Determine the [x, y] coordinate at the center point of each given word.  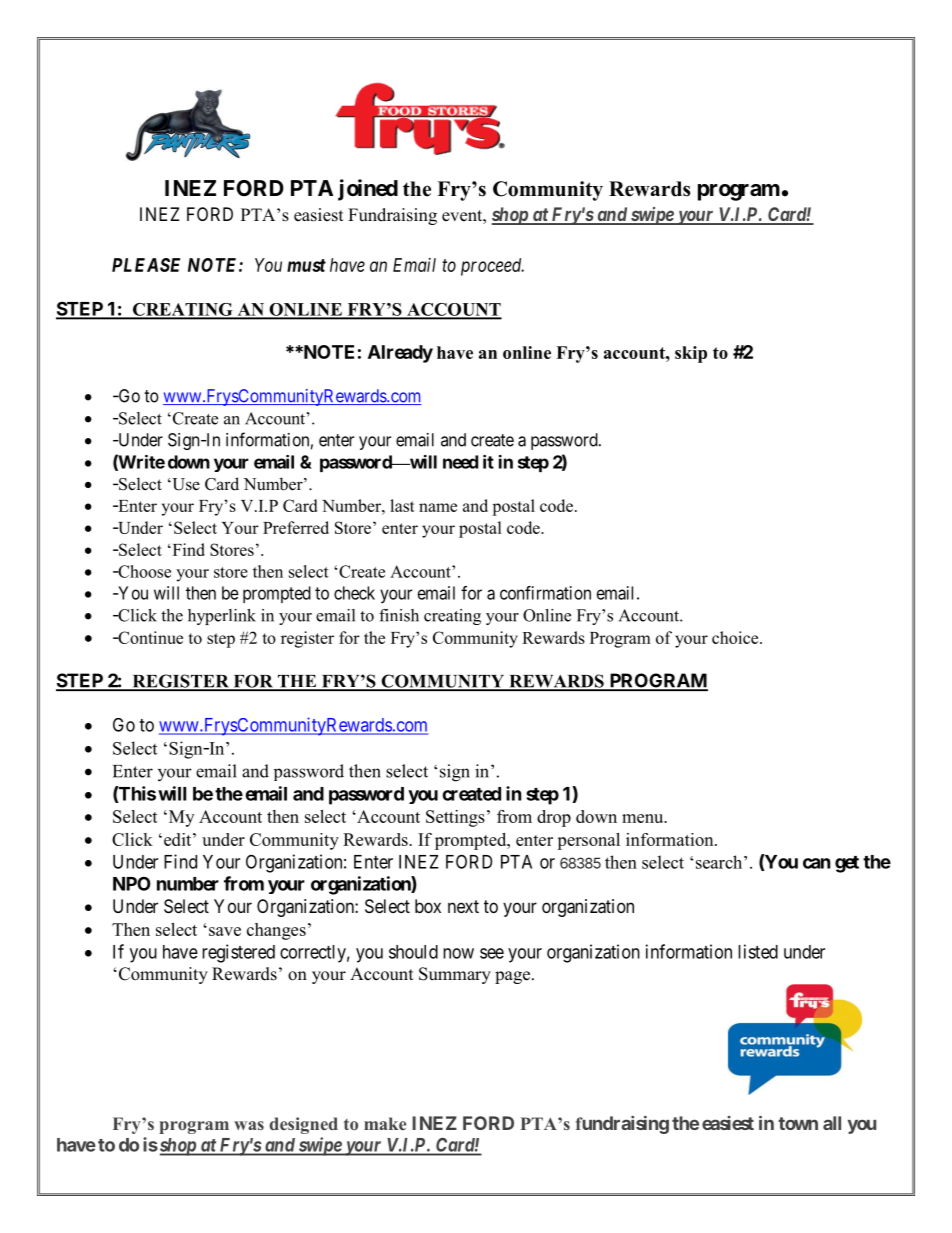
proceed [492, 267]
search [720, 862]
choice [736, 637]
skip [691, 354]
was [249, 1125]
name [438, 507]
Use [185, 484]
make [385, 1123]
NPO [132, 883]
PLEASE [146, 265]
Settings [455, 818]
